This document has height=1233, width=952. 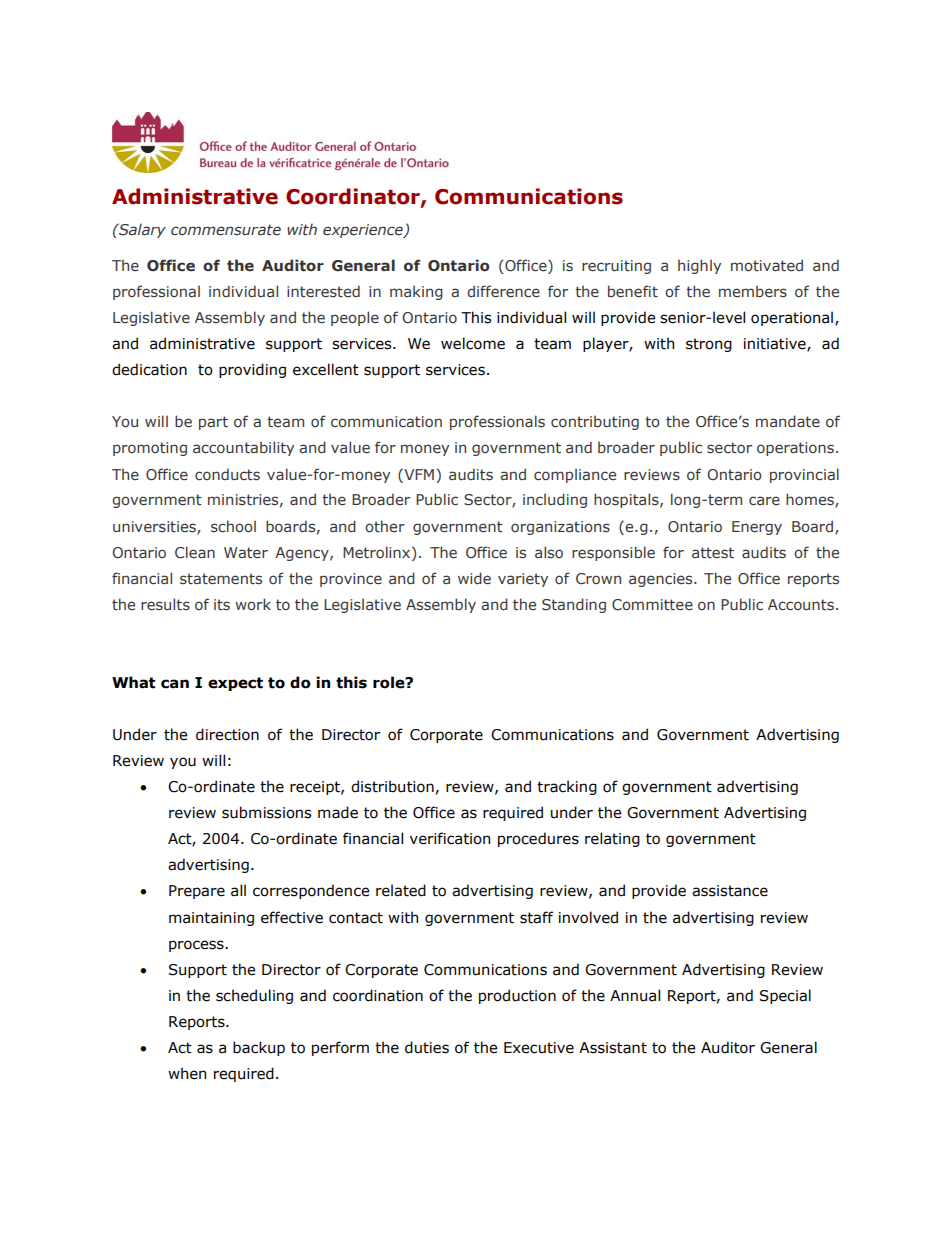 I want to click on attest, so click(x=713, y=553).
